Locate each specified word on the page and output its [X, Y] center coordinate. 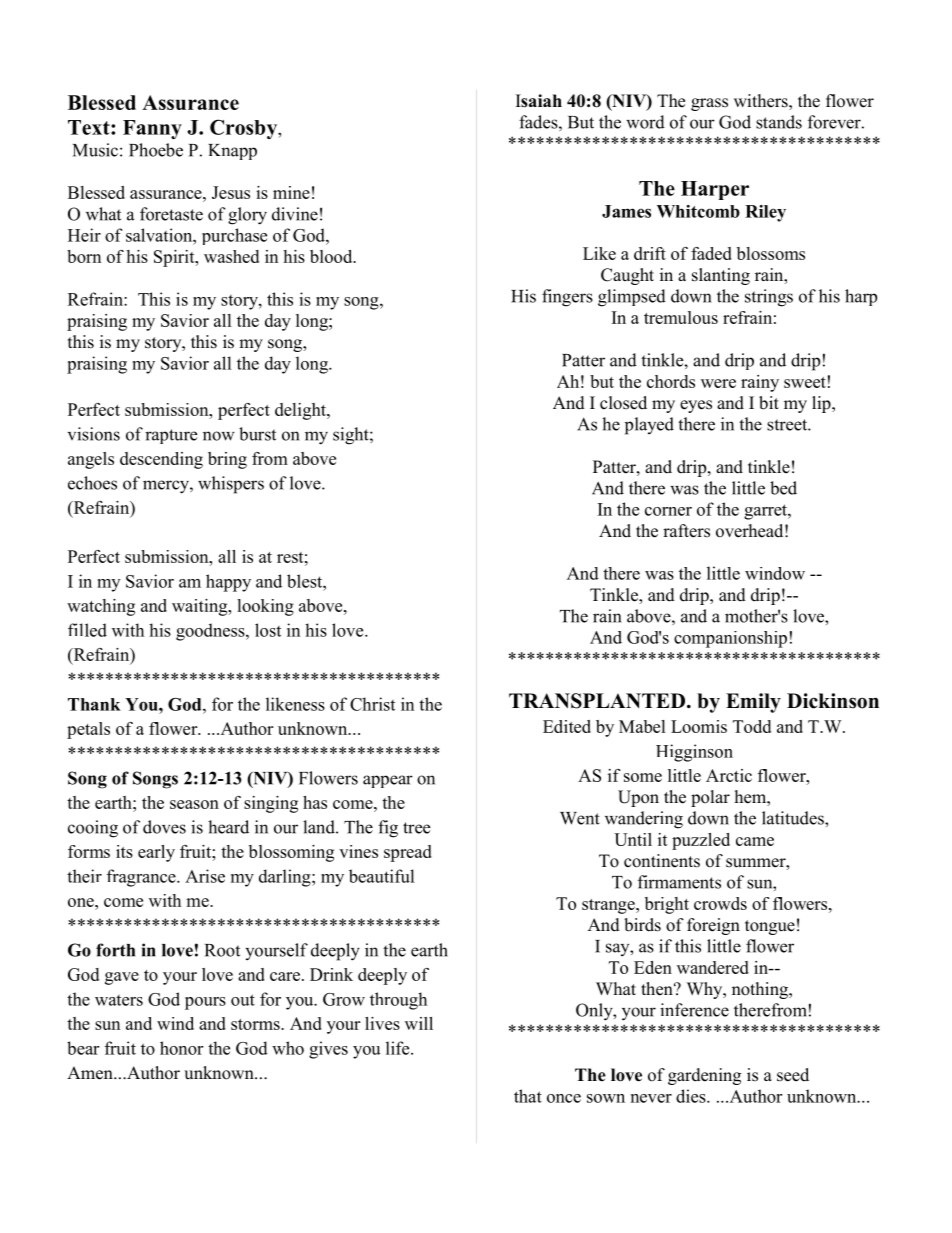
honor [181, 1048]
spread [408, 853]
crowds [720, 903]
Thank [94, 704]
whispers [231, 485]
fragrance [142, 878]
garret [766, 512]
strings [769, 298]
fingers [567, 298]
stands [779, 122]
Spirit [175, 258]
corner [668, 511]
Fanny [152, 129]
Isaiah [539, 101]
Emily [753, 703]
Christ [372, 704]
